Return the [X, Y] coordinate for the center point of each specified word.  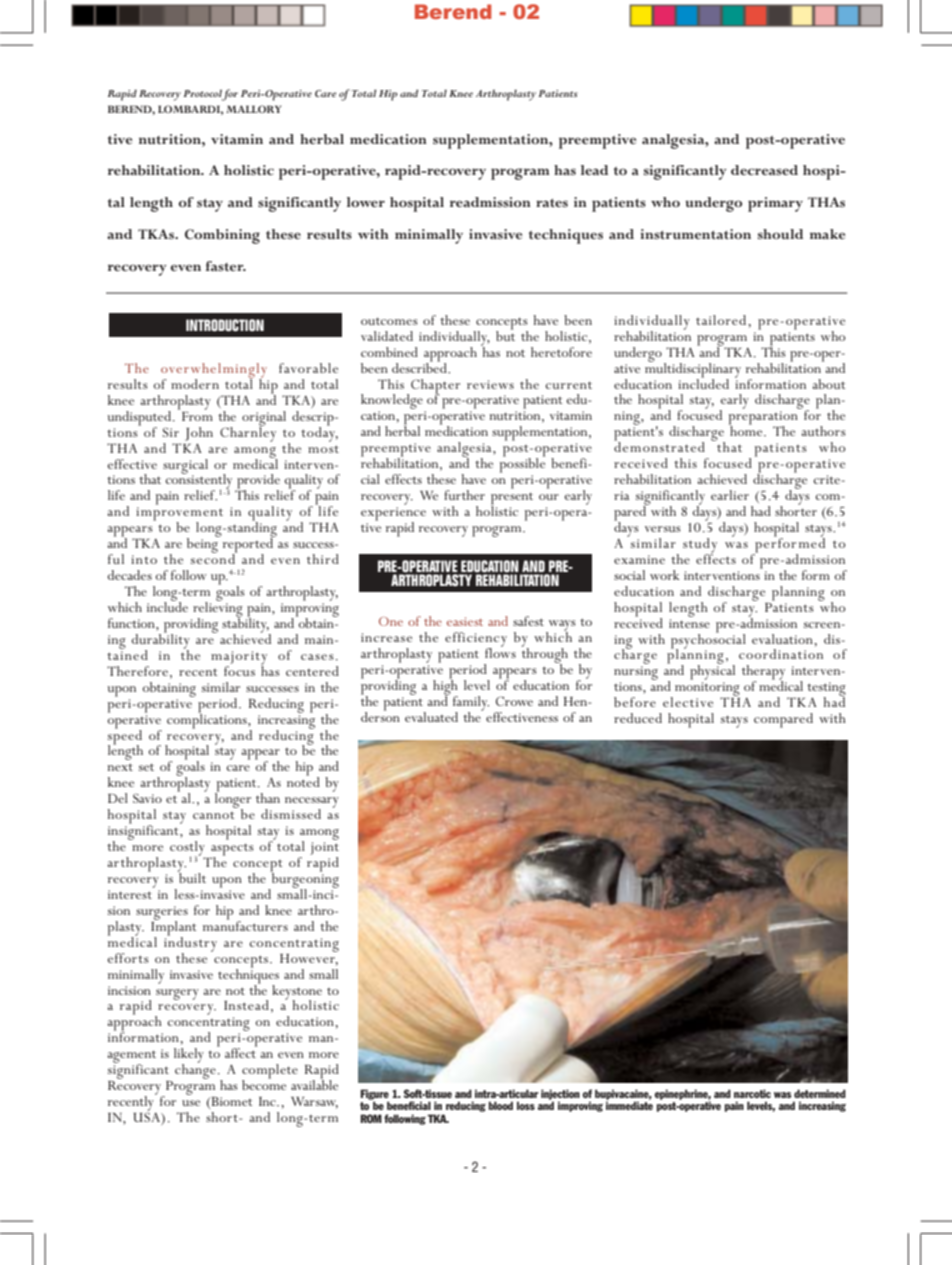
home [747, 430]
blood [501, 1105]
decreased [764, 170]
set [146, 767]
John [199, 434]
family [471, 704]
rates [552, 203]
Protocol [202, 93]
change [195, 1070]
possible [522, 464]
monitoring [706, 690]
